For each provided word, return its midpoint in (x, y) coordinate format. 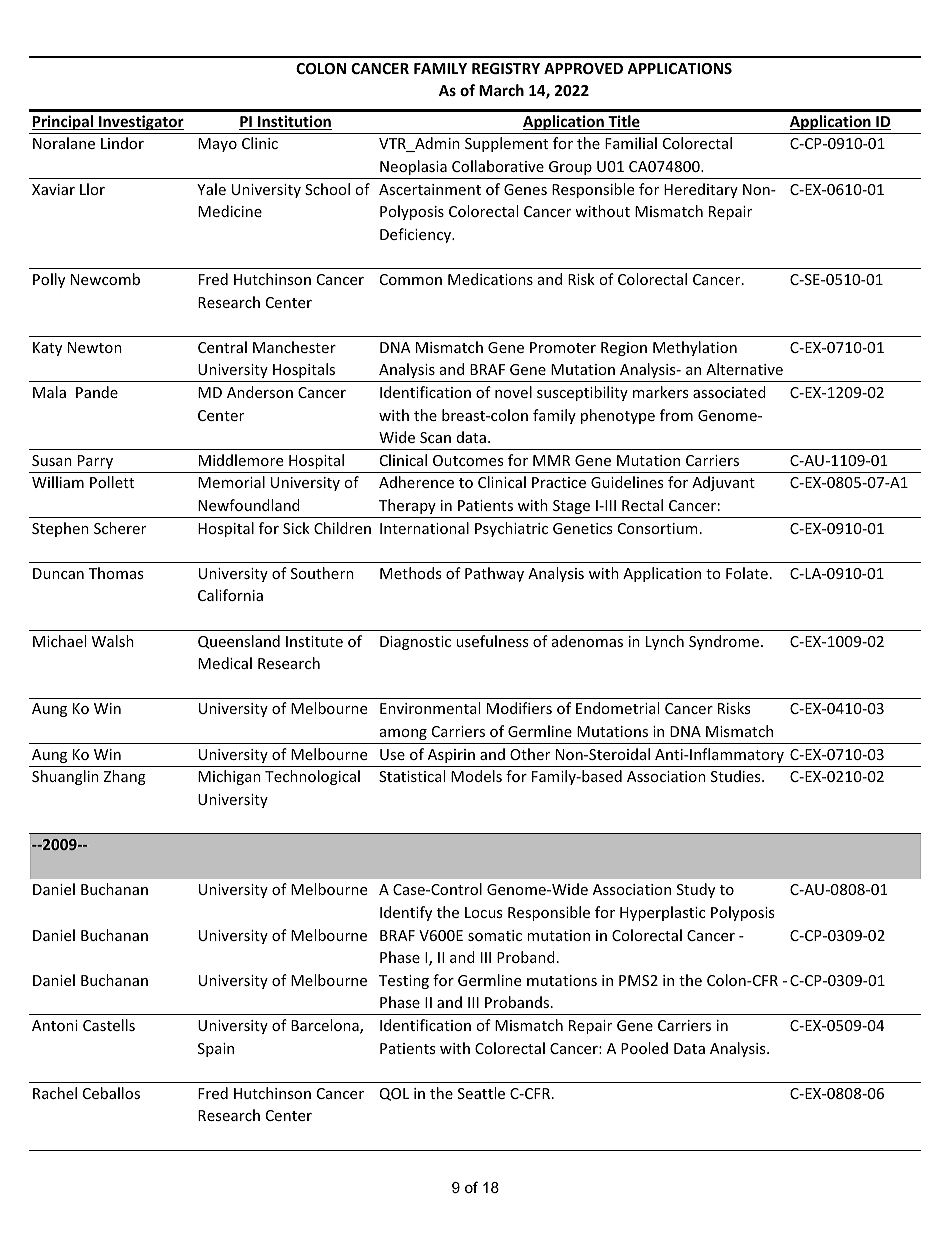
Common (411, 279)
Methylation (695, 348)
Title (623, 122)
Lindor (122, 143)
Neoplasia (413, 167)
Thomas (116, 573)
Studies (737, 776)
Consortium (658, 528)
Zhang (125, 777)
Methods (410, 573)
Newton (95, 347)
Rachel (55, 1093)
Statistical (412, 776)
